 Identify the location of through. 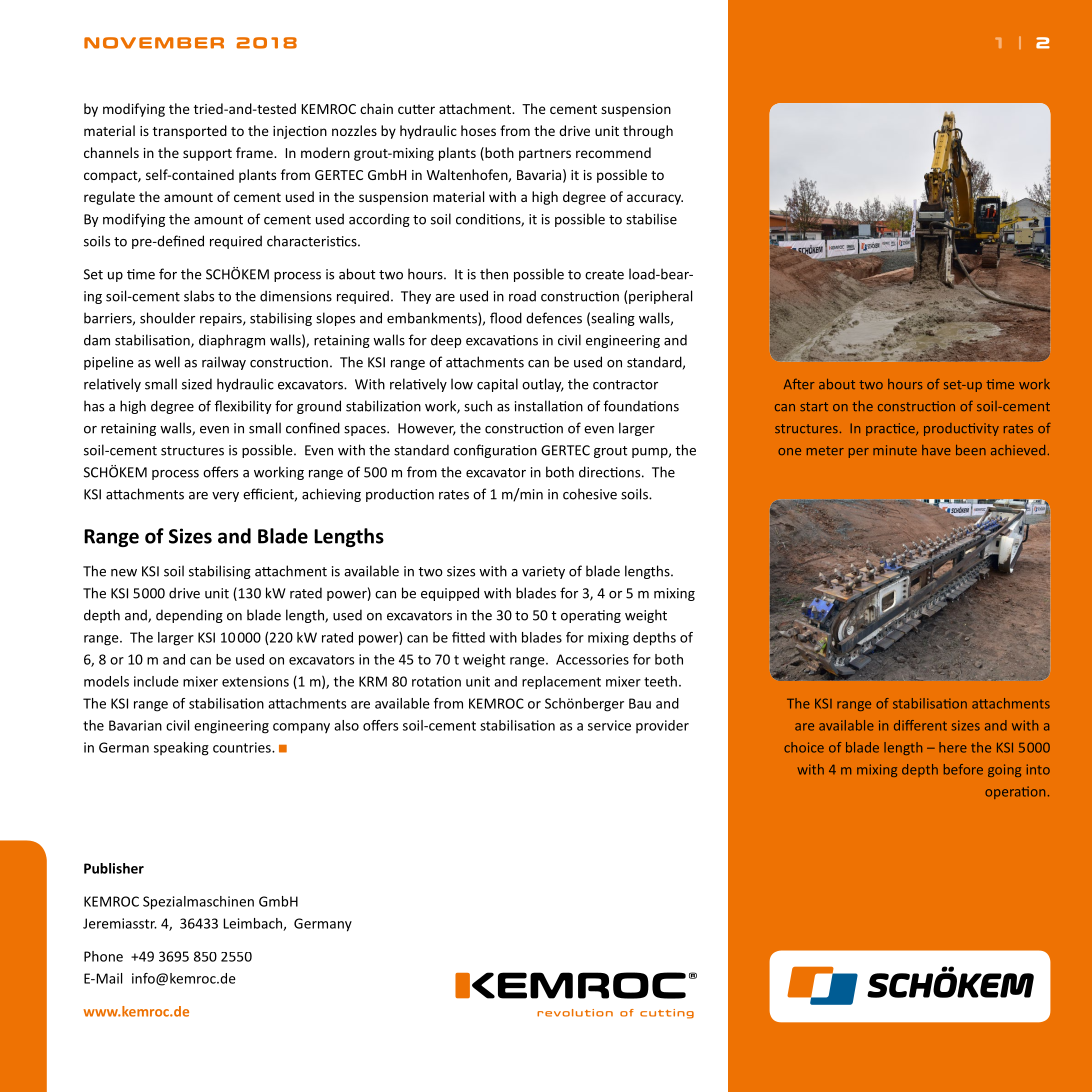
(648, 132).
